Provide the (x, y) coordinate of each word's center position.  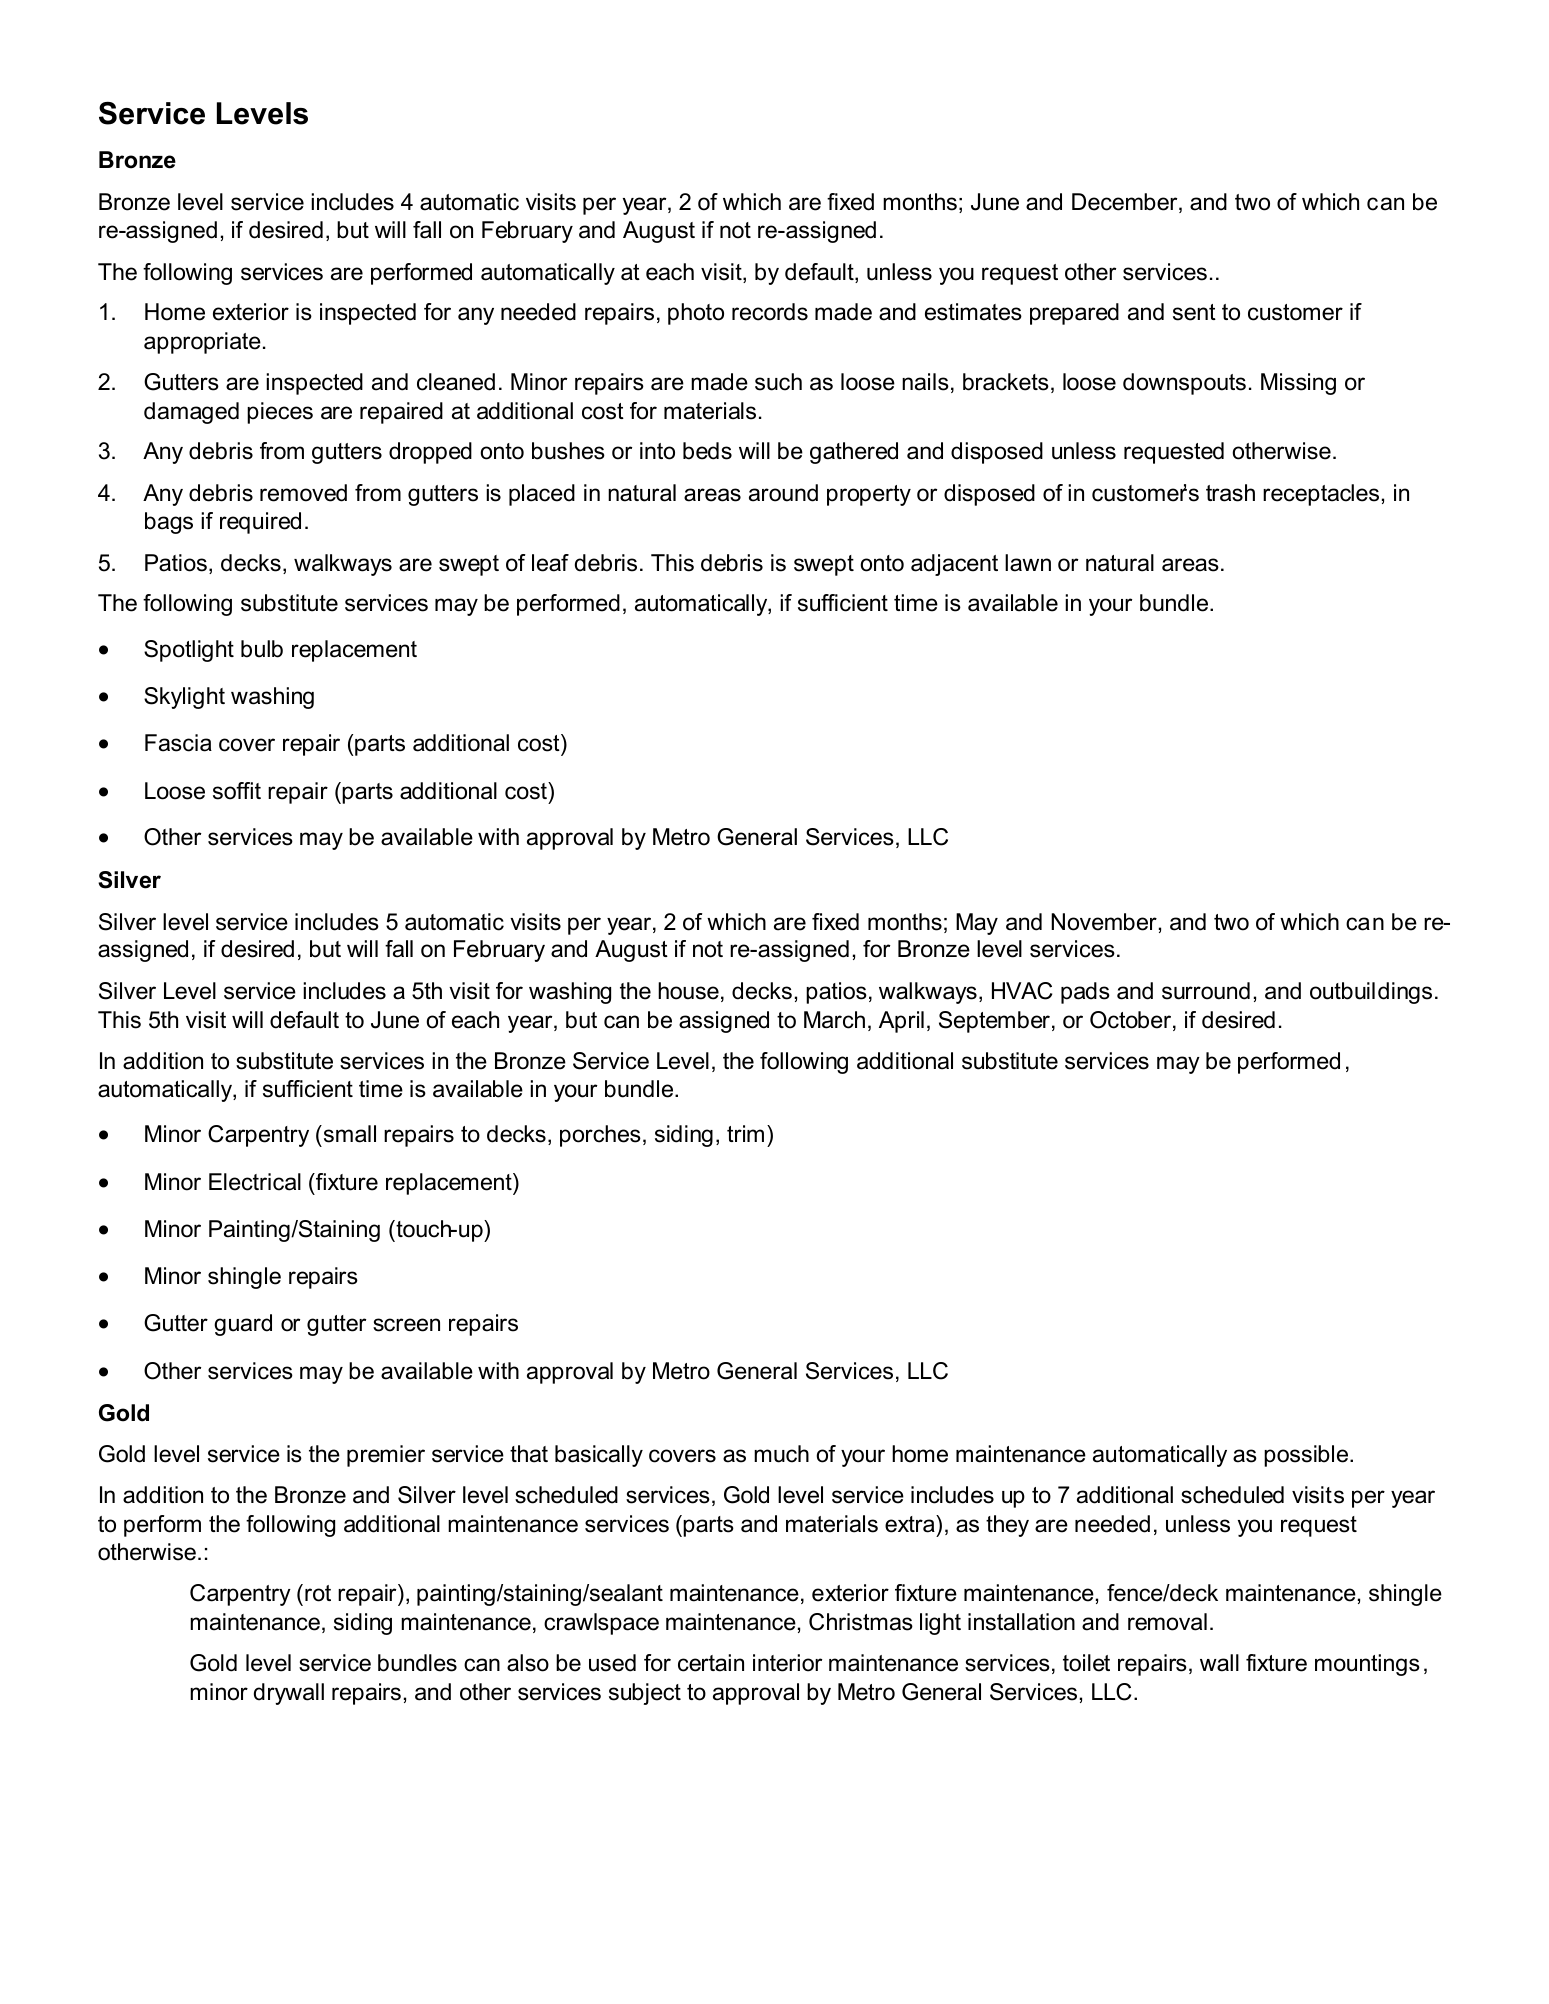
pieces (280, 413)
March (834, 1020)
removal (1167, 1622)
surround (1206, 991)
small (348, 1134)
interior (787, 1663)
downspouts (1184, 384)
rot (318, 1593)
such (778, 382)
